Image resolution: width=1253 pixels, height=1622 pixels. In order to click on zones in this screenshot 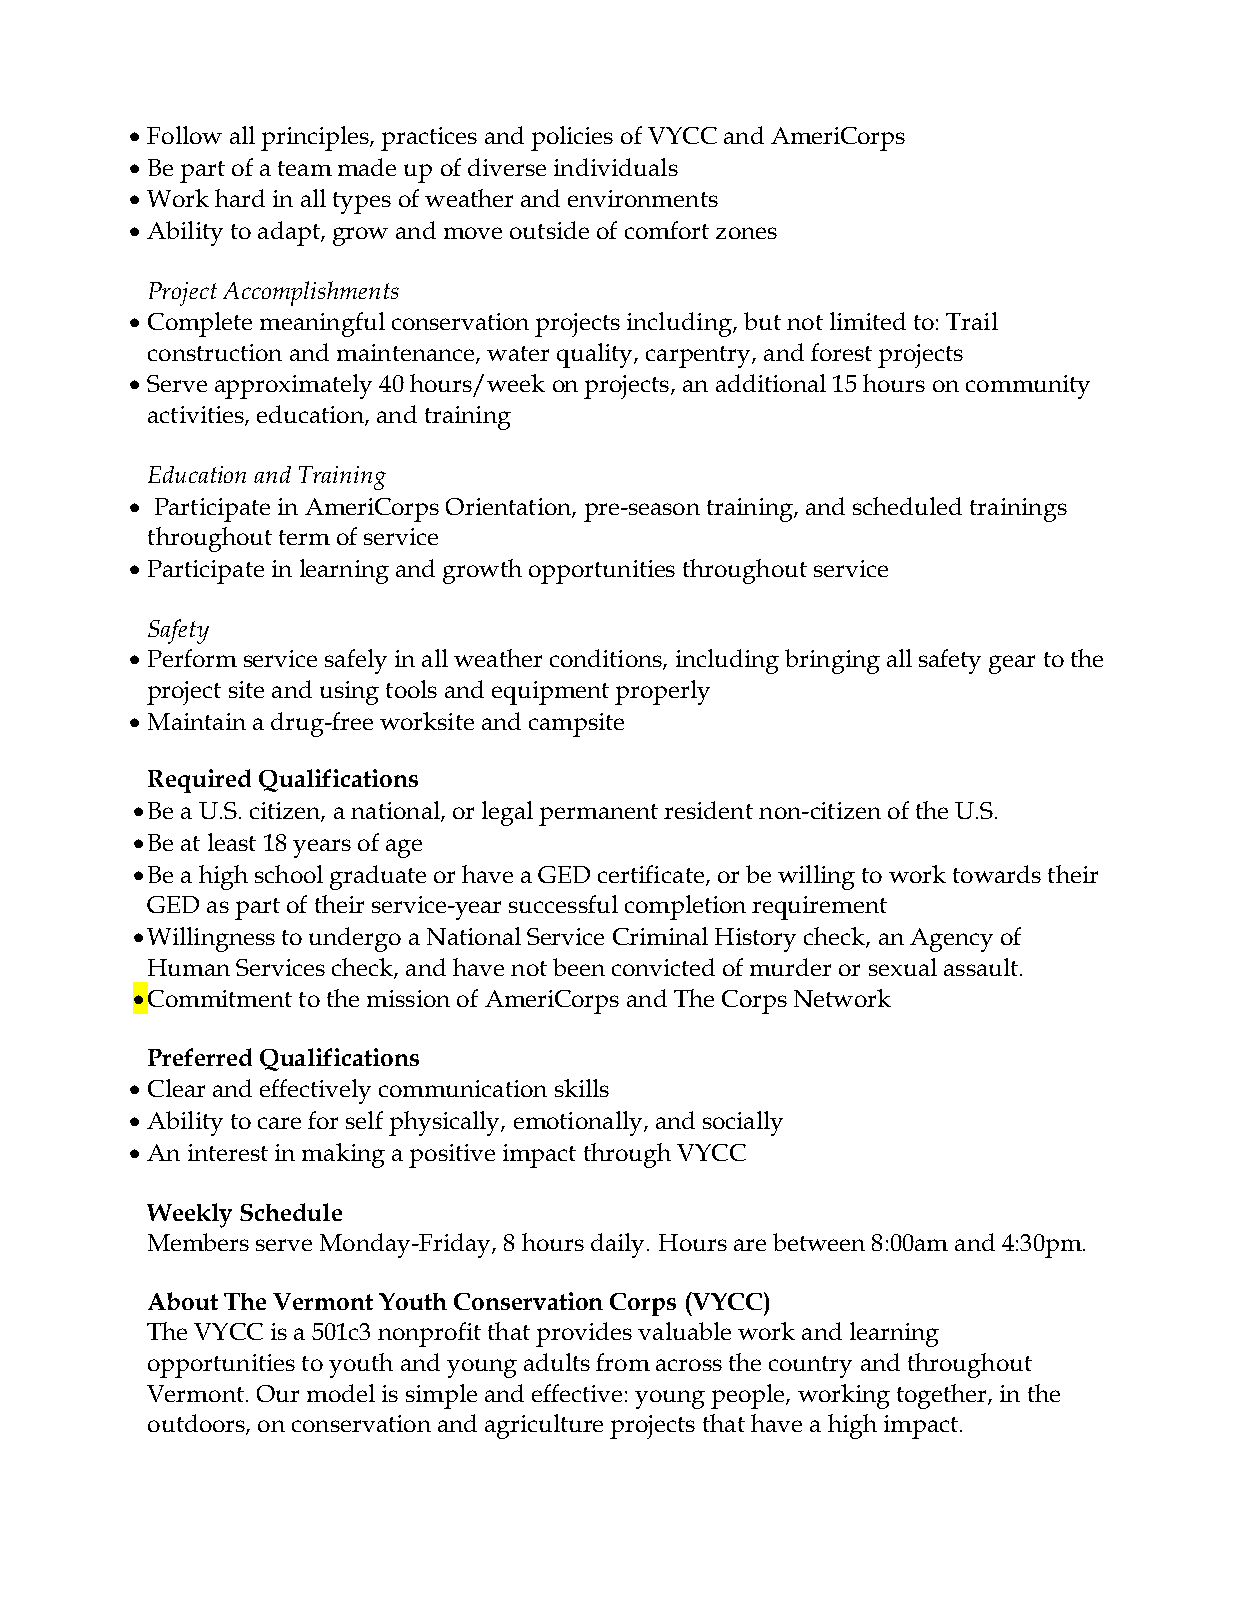, I will do `click(746, 233)`.
